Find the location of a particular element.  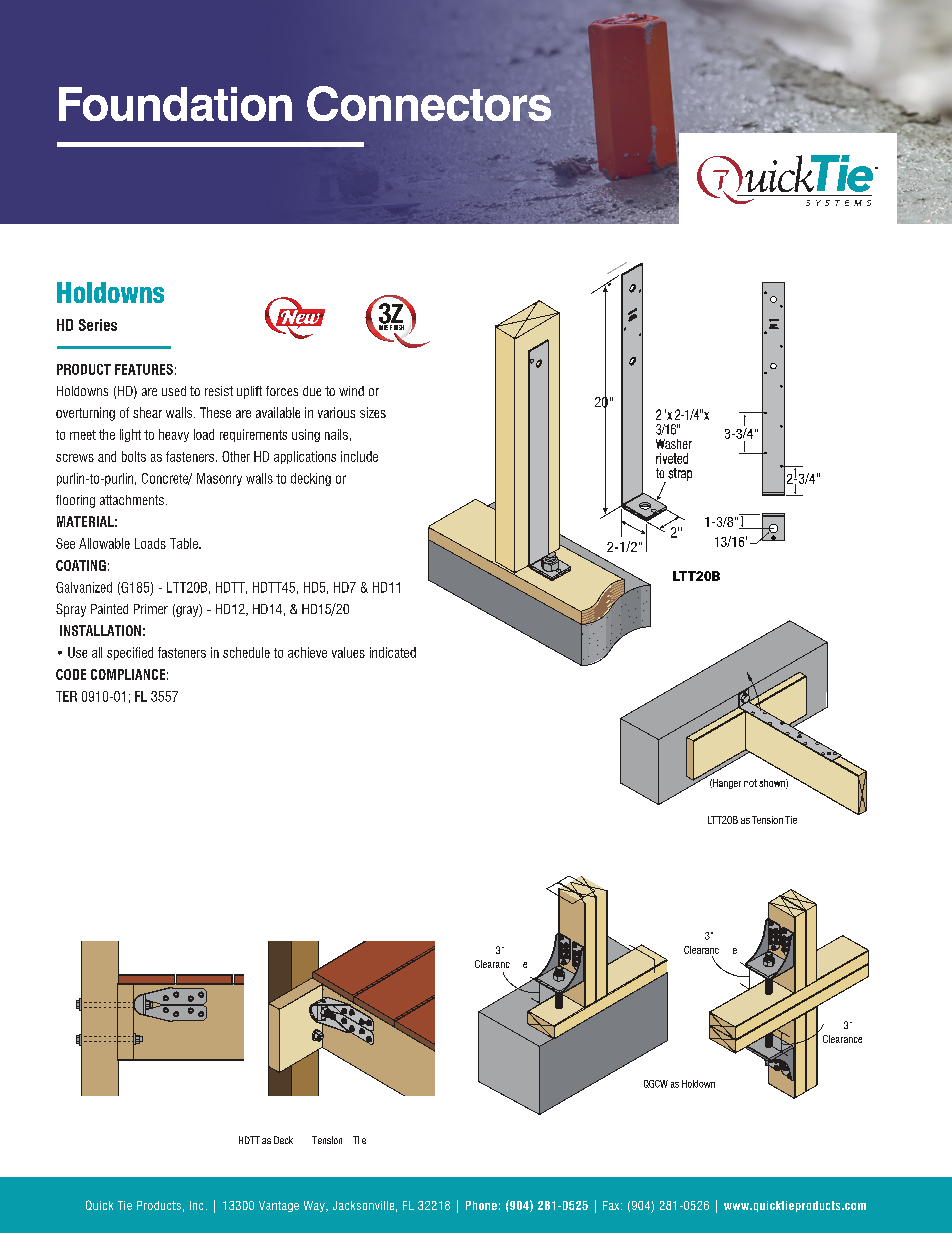

values is located at coordinates (348, 652).
